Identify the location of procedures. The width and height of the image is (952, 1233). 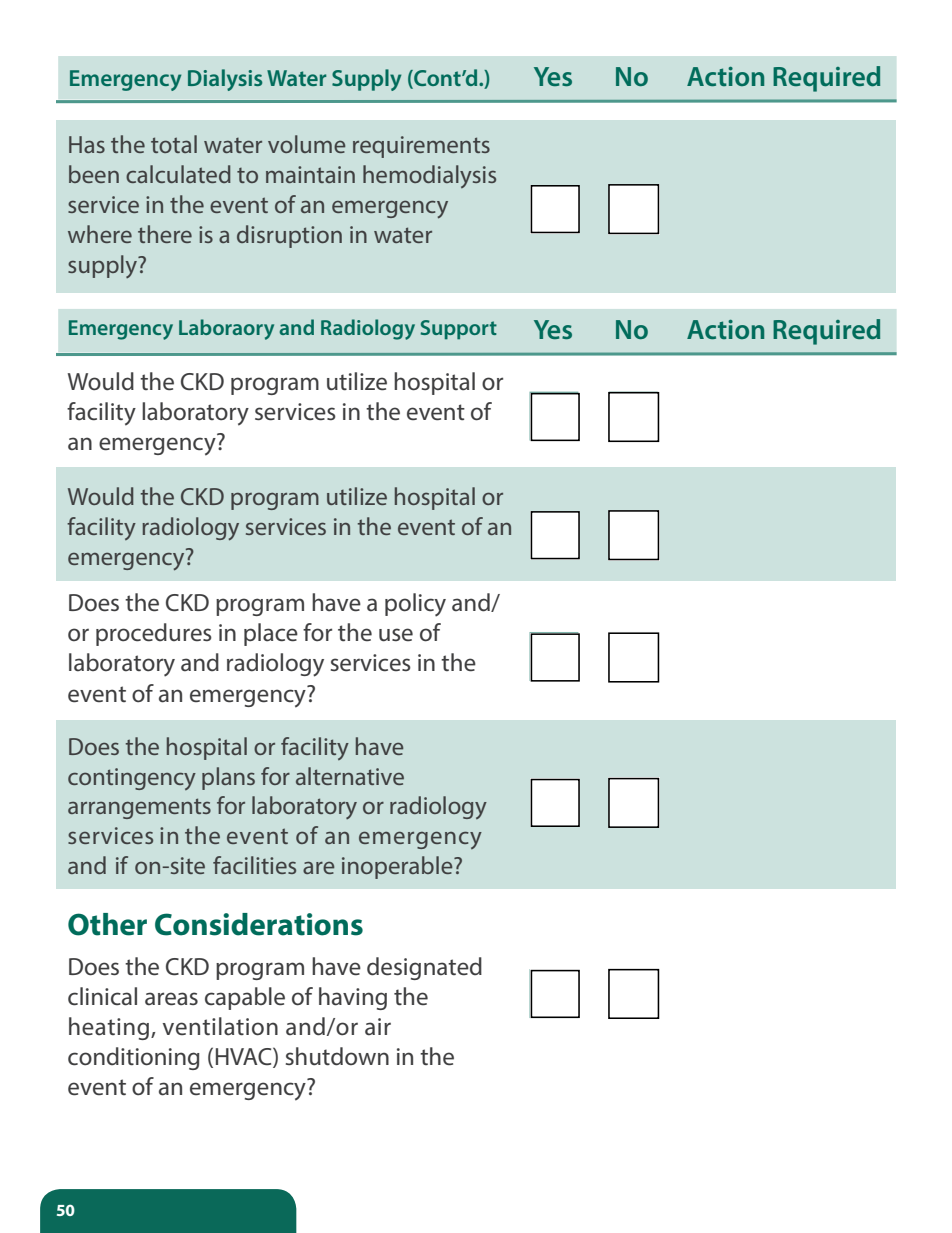
(154, 634).
